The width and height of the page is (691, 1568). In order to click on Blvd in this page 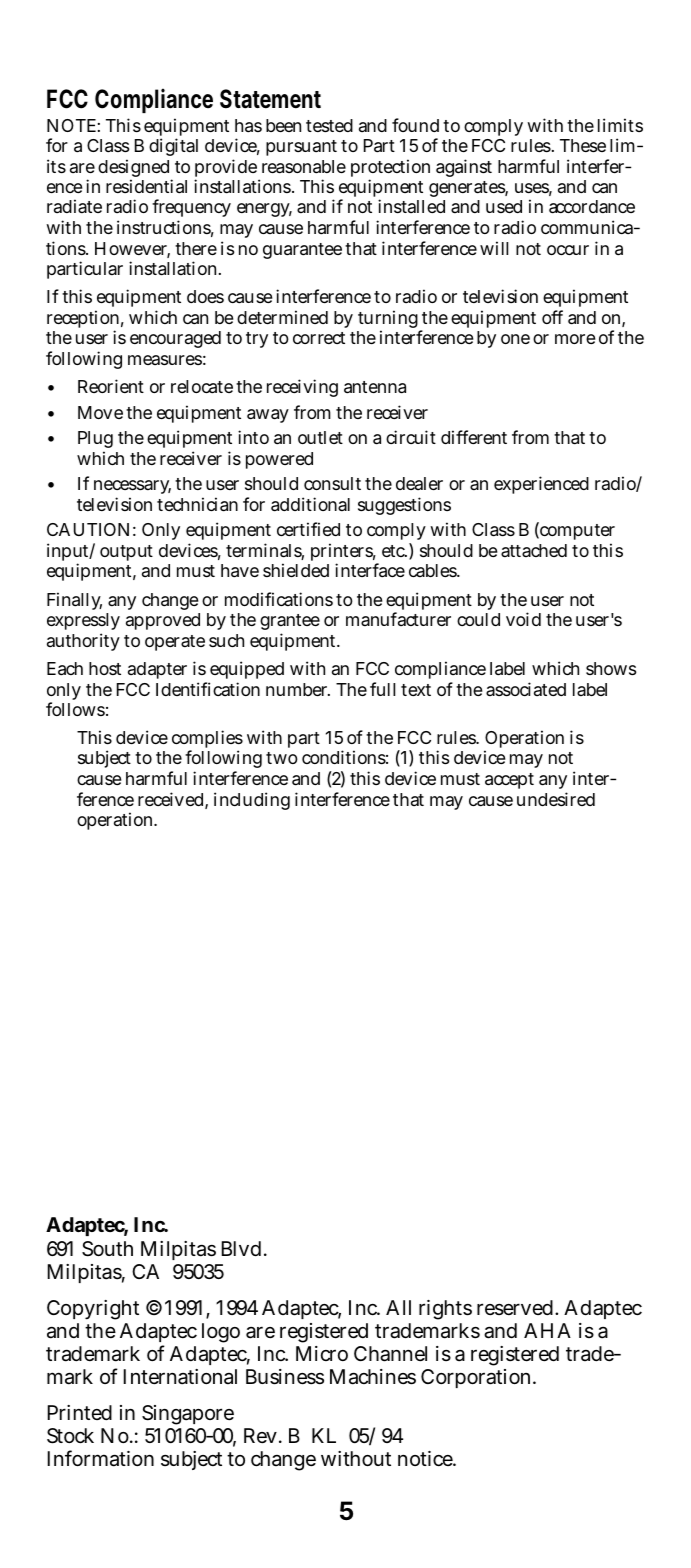, I will do `click(243, 1248)`.
